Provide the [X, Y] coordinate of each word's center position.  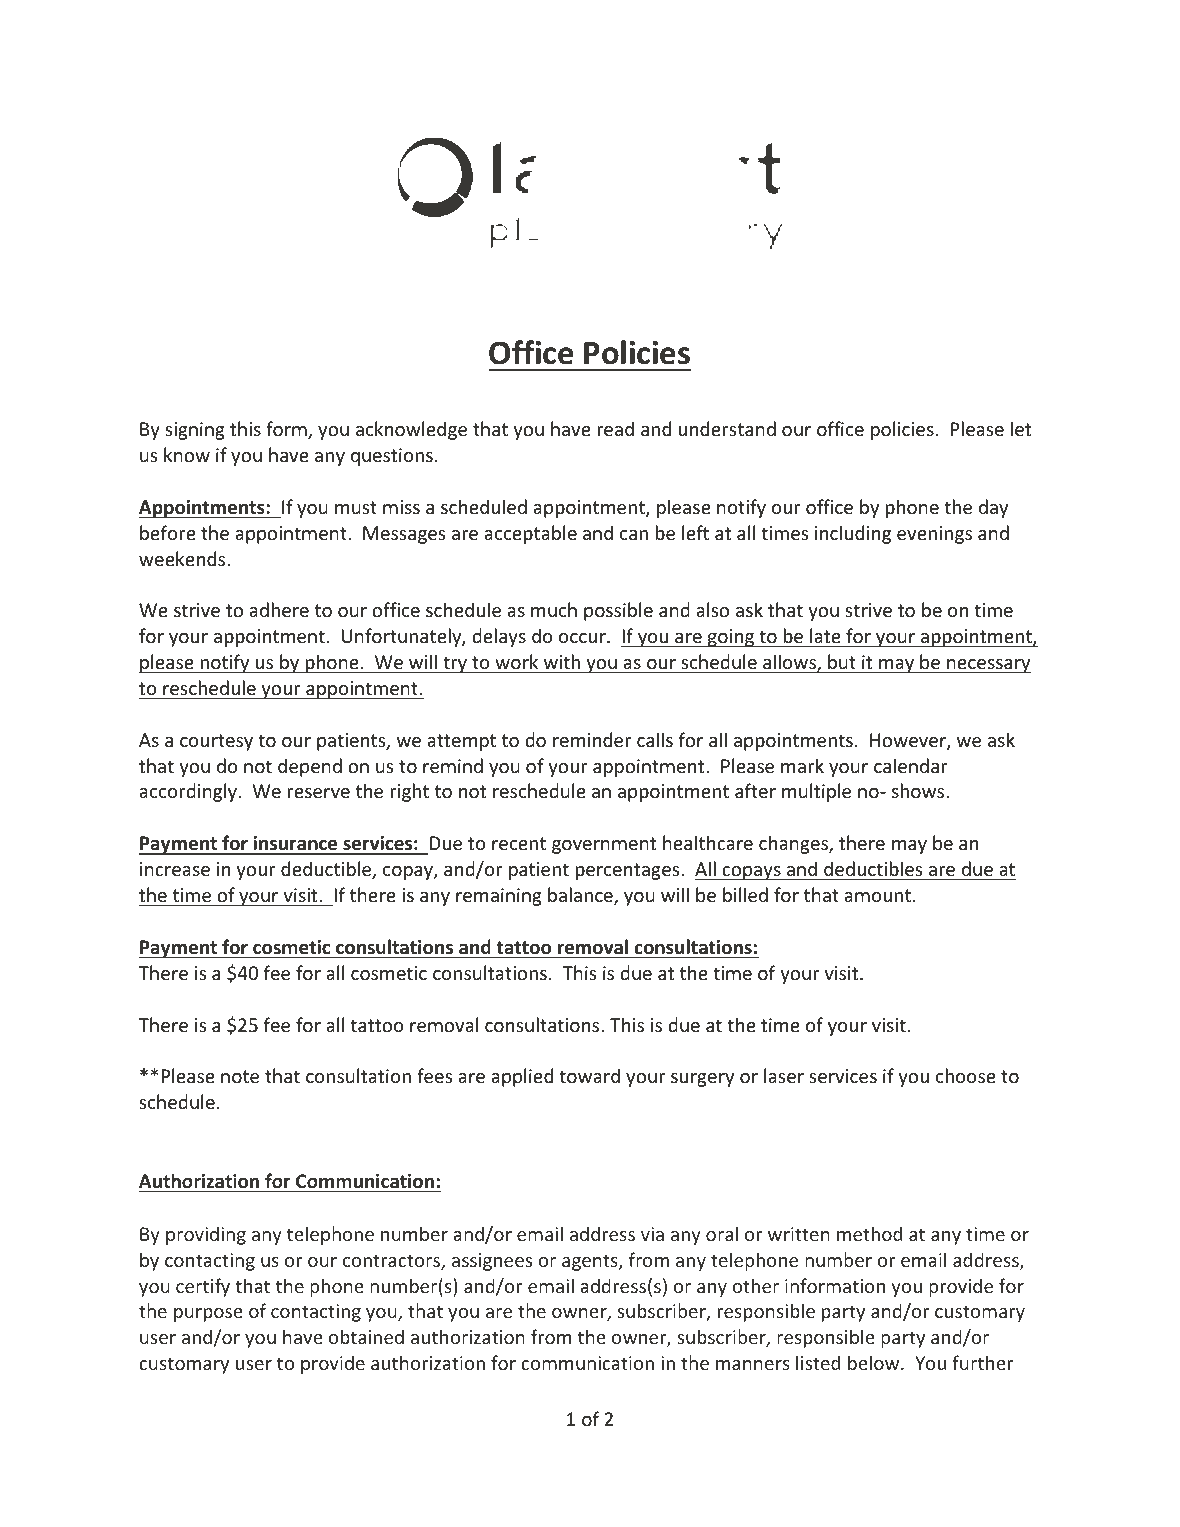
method [869, 1233]
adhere [279, 609]
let [1021, 428]
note [240, 1076]
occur [583, 638]
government [604, 845]
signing [195, 431]
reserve [319, 793]
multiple [816, 792]
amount [877, 895]
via [652, 1234]
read [616, 428]
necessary [988, 666]
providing [206, 1235]
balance [581, 896]
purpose [208, 1315]
